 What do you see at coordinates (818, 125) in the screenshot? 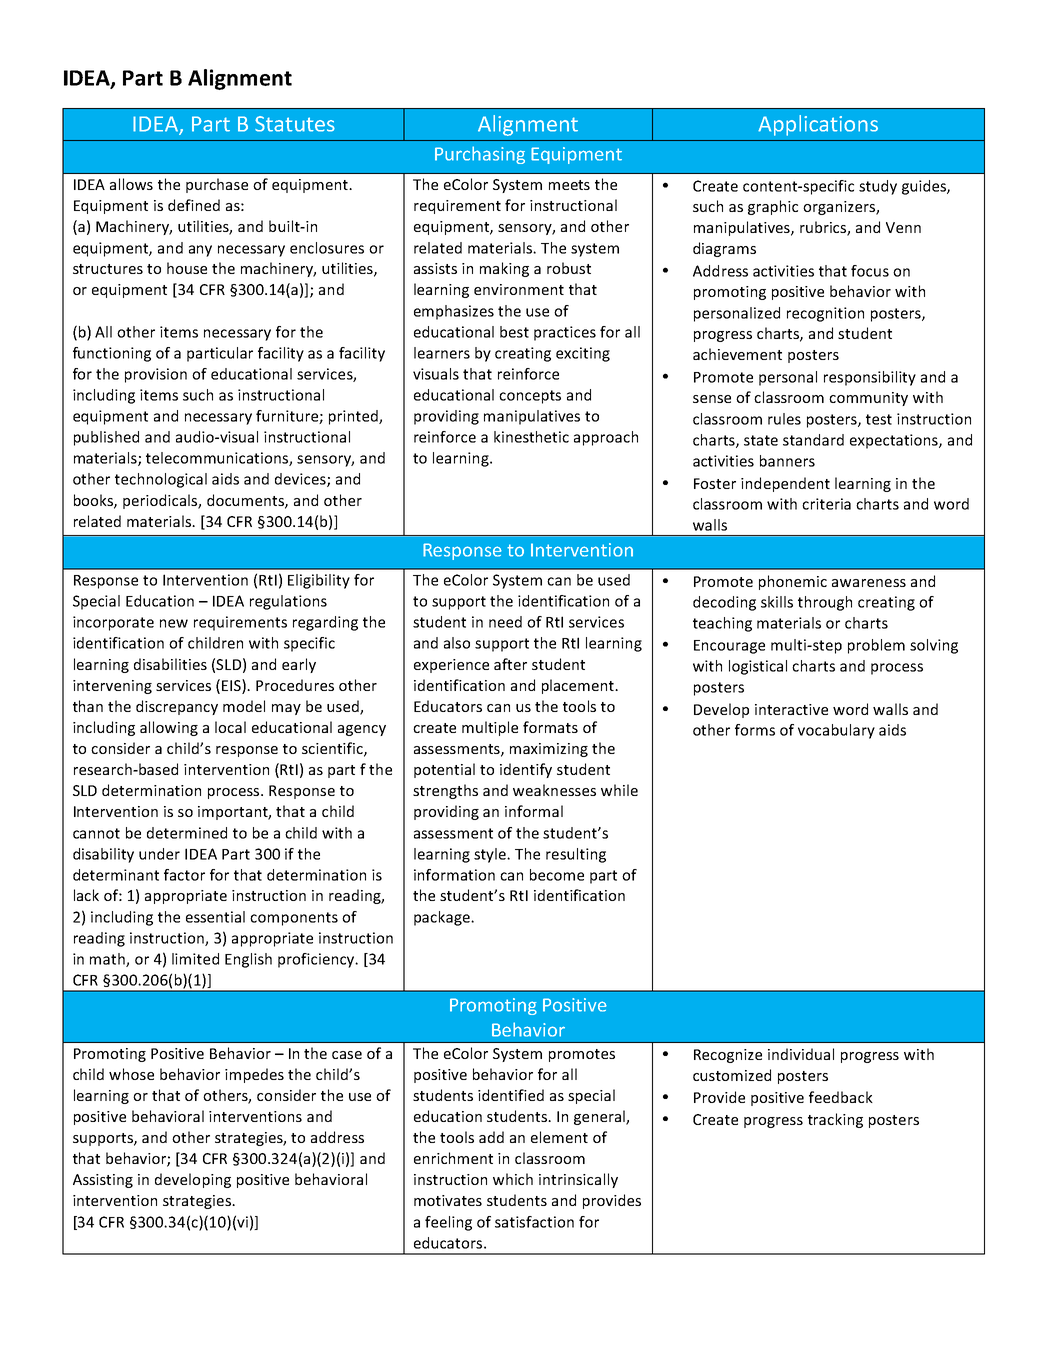
I see `Applications` at bounding box center [818, 125].
